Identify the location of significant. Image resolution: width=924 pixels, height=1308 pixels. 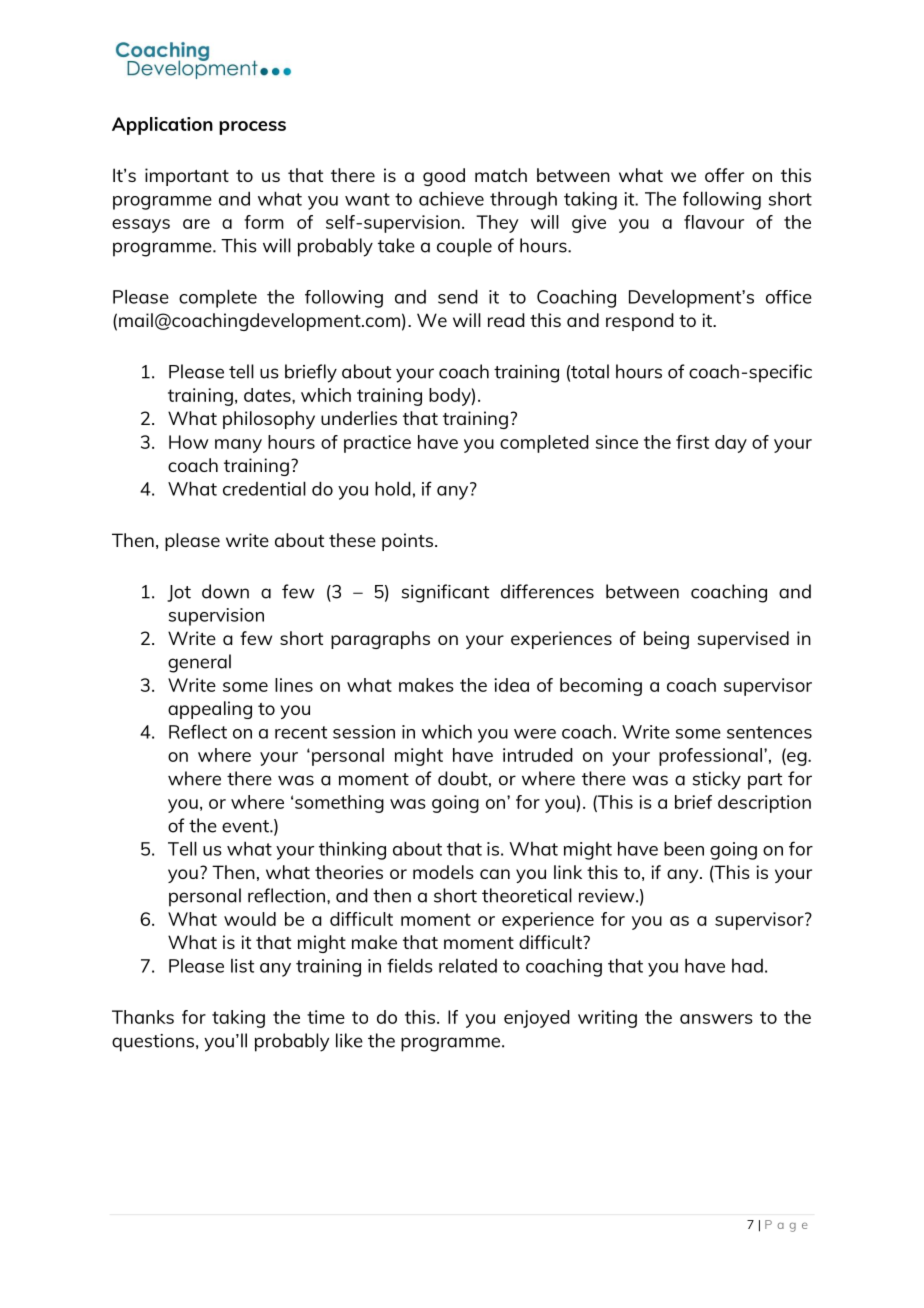
(445, 593).
